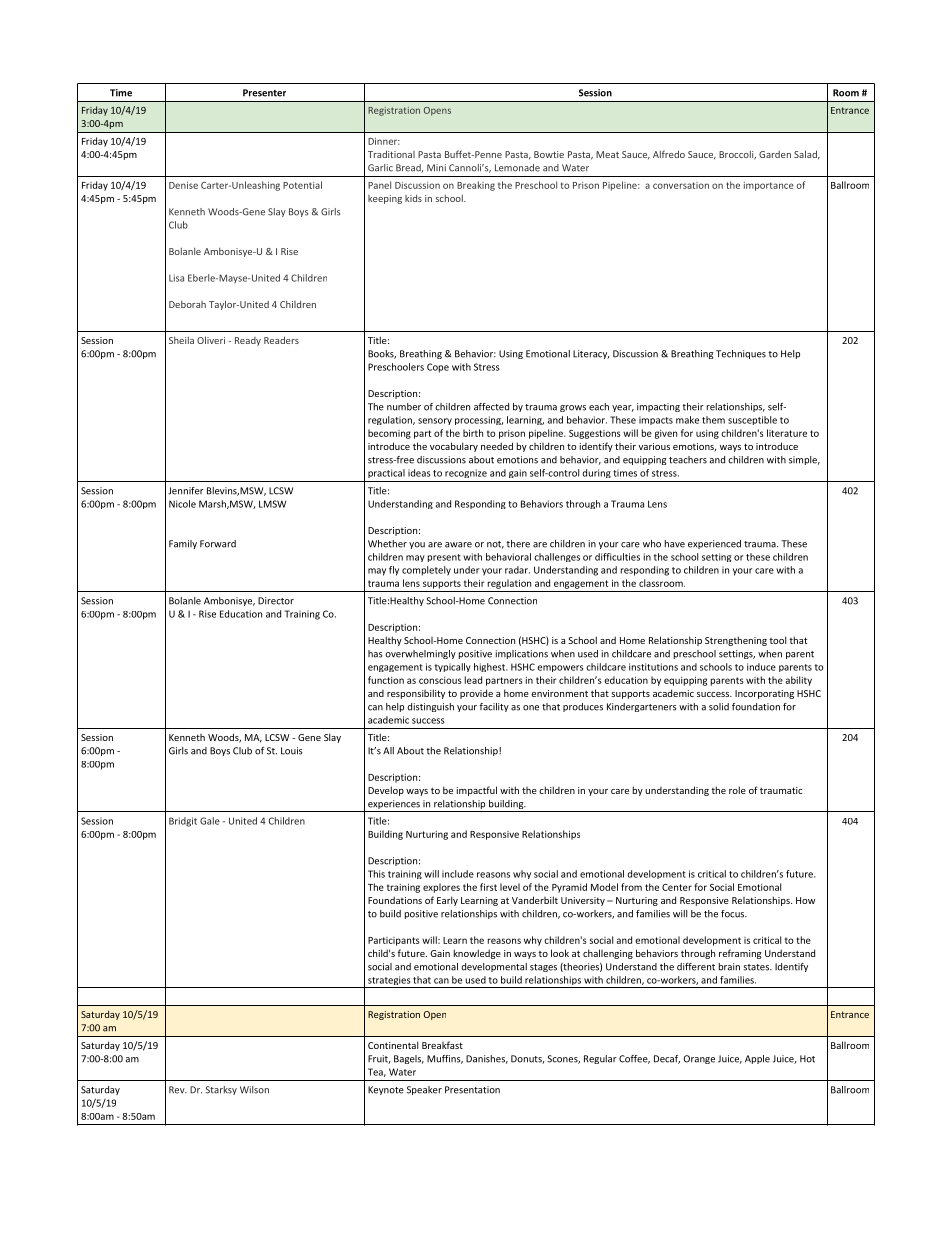 The image size is (952, 1233). I want to click on Director, so click(276, 601).
